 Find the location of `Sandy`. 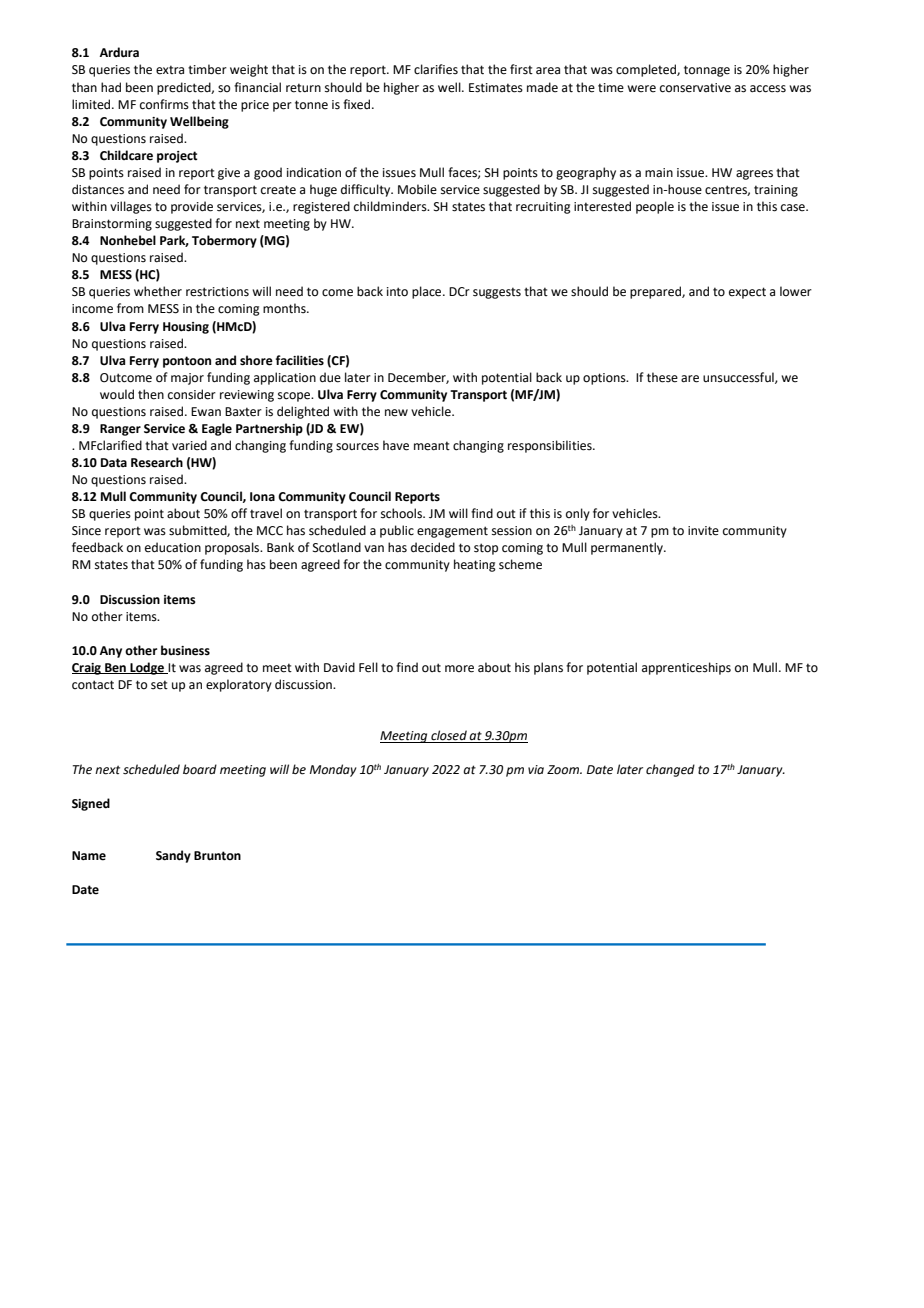

Sandy is located at coordinates (173, 856).
